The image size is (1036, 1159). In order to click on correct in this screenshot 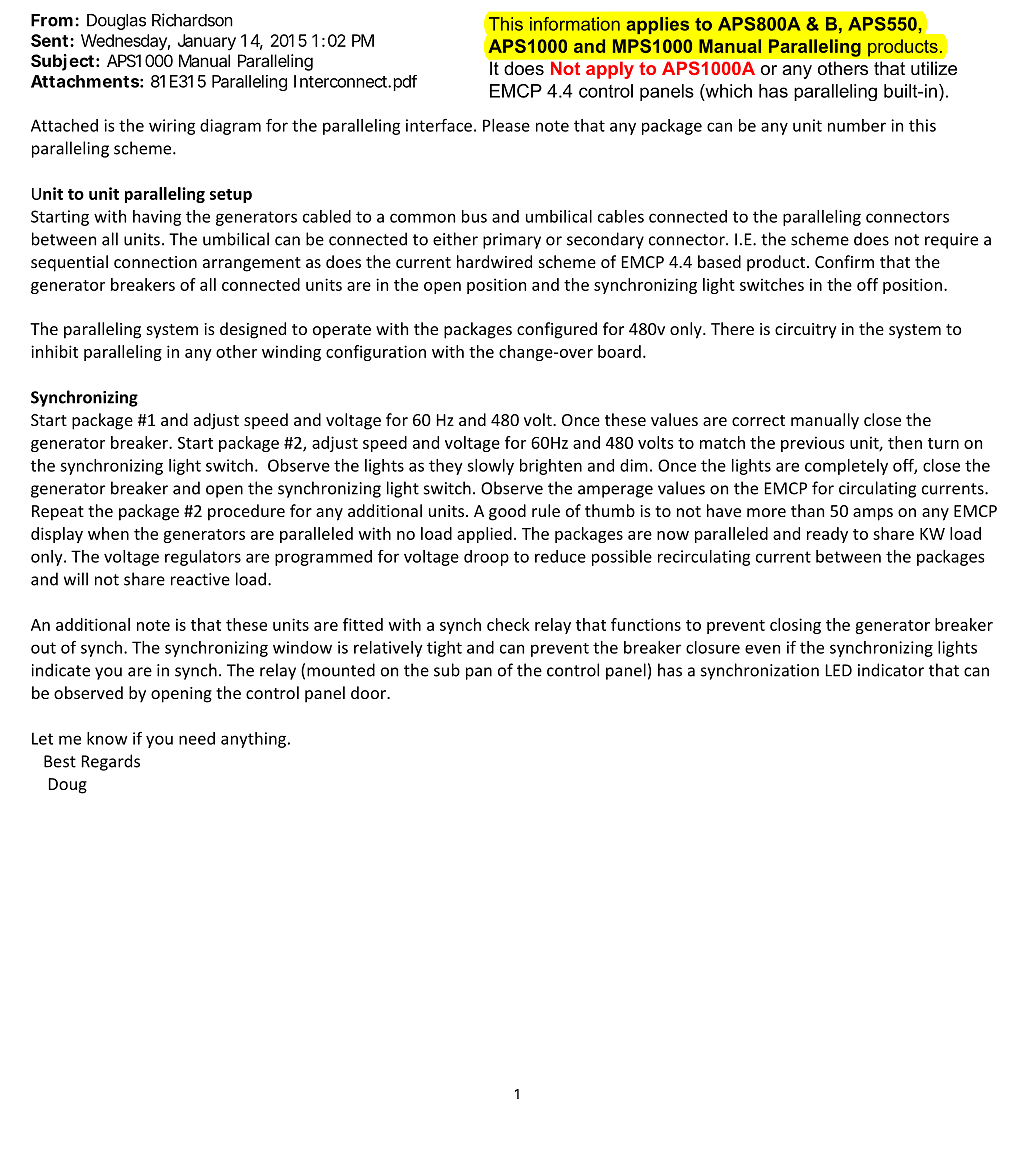, I will do `click(758, 420)`.
